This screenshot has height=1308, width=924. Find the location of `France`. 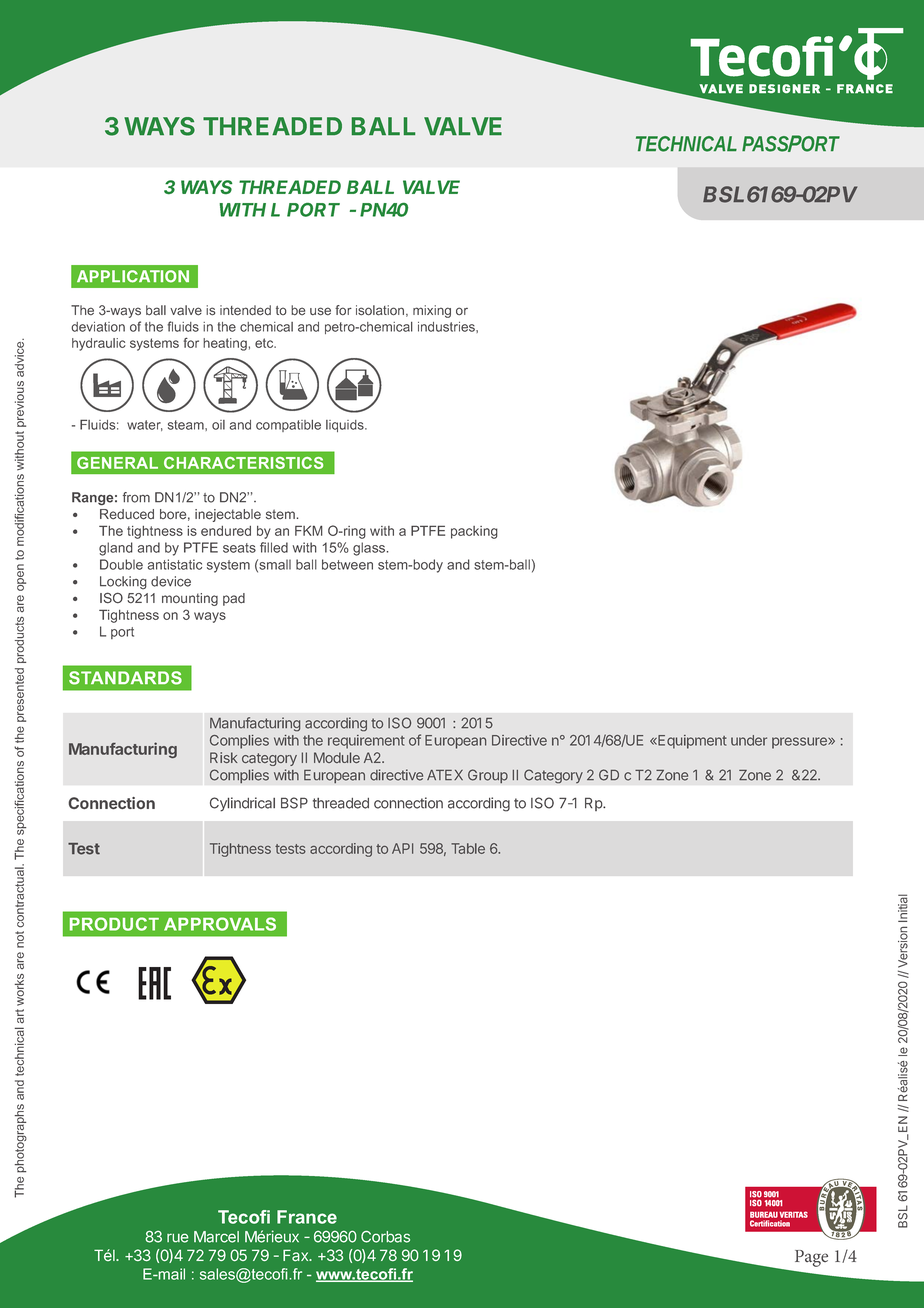

France is located at coordinates (307, 1217).
